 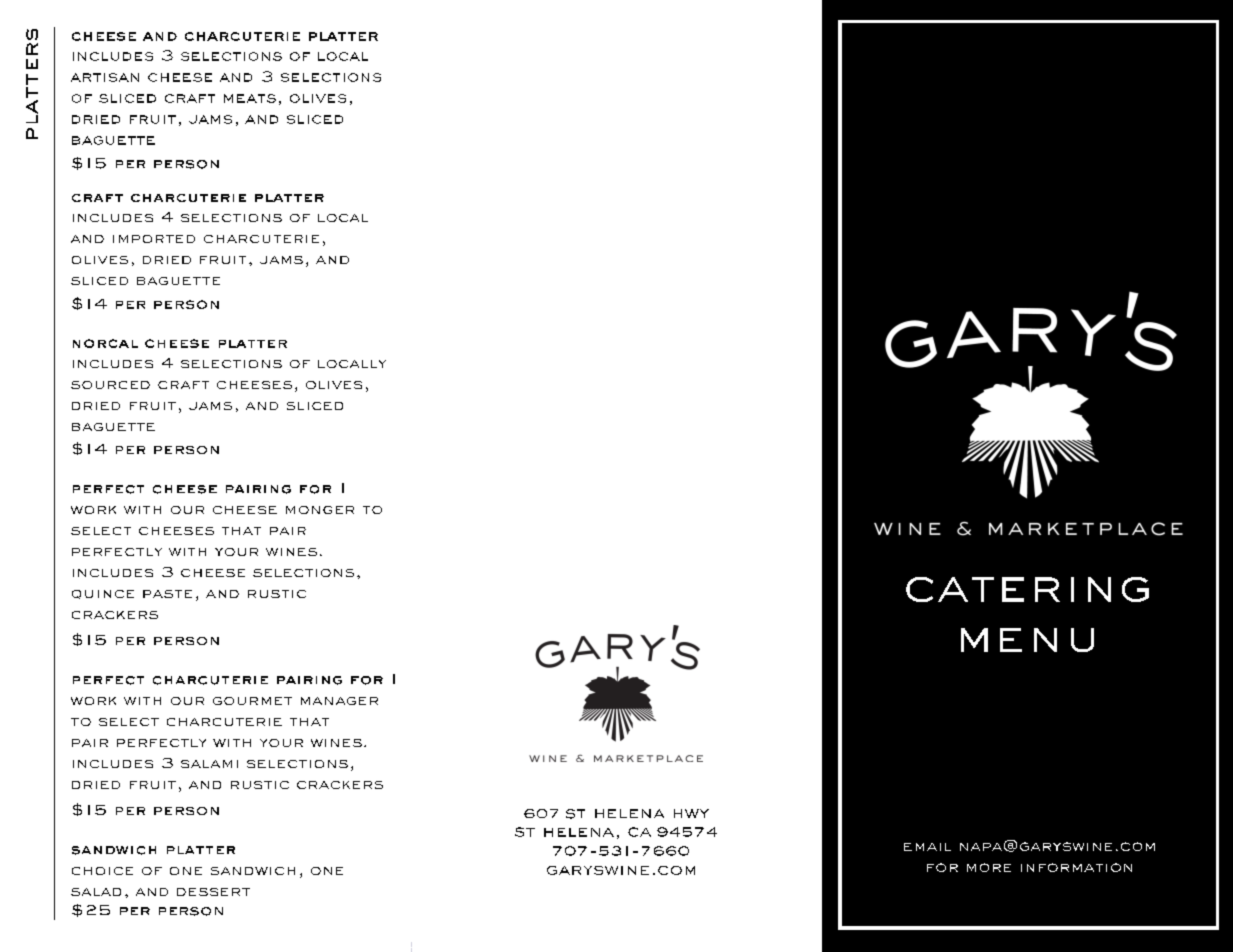 I want to click on catering, so click(x=1027, y=589).
